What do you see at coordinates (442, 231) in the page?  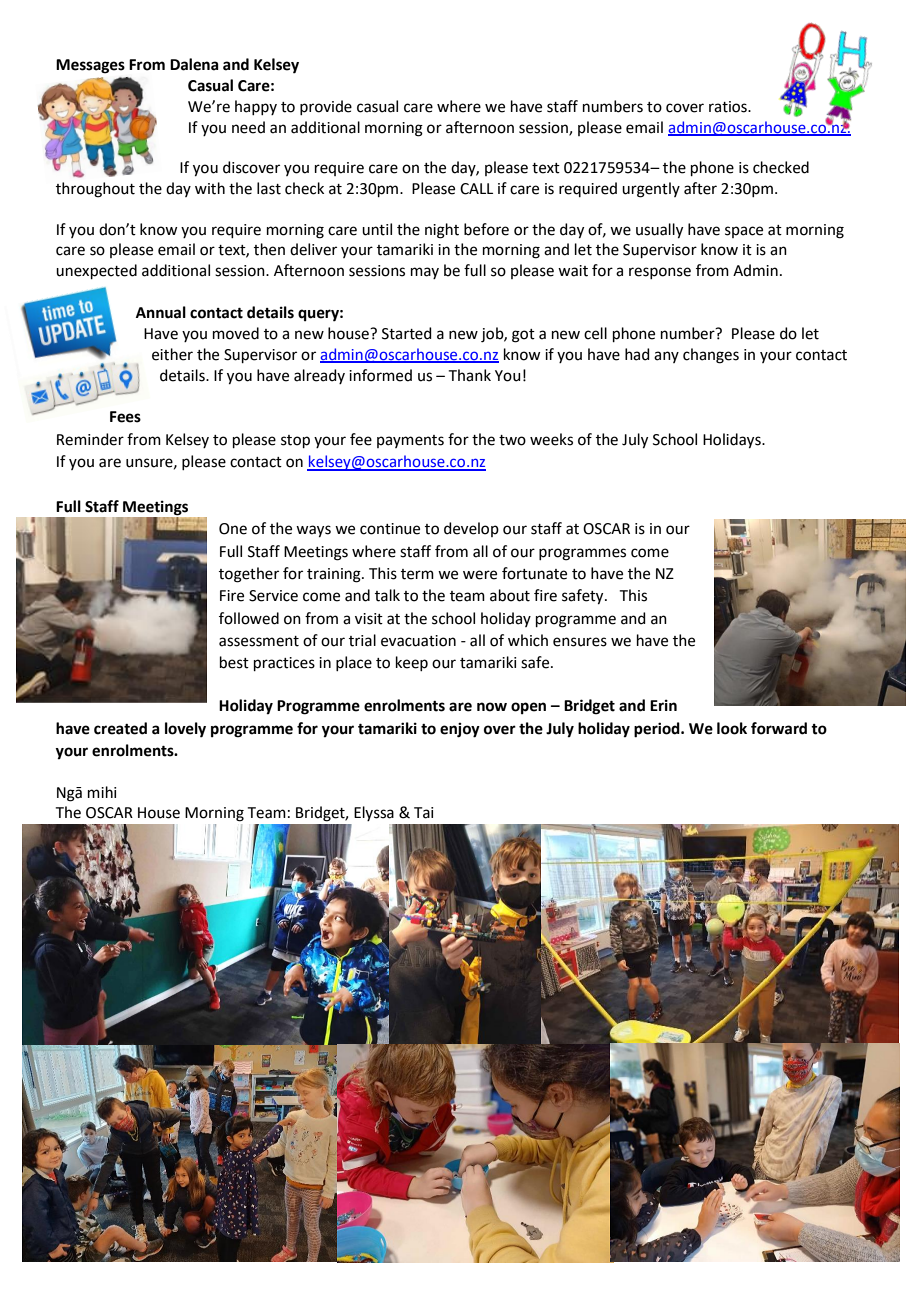 I see `night` at bounding box center [442, 231].
